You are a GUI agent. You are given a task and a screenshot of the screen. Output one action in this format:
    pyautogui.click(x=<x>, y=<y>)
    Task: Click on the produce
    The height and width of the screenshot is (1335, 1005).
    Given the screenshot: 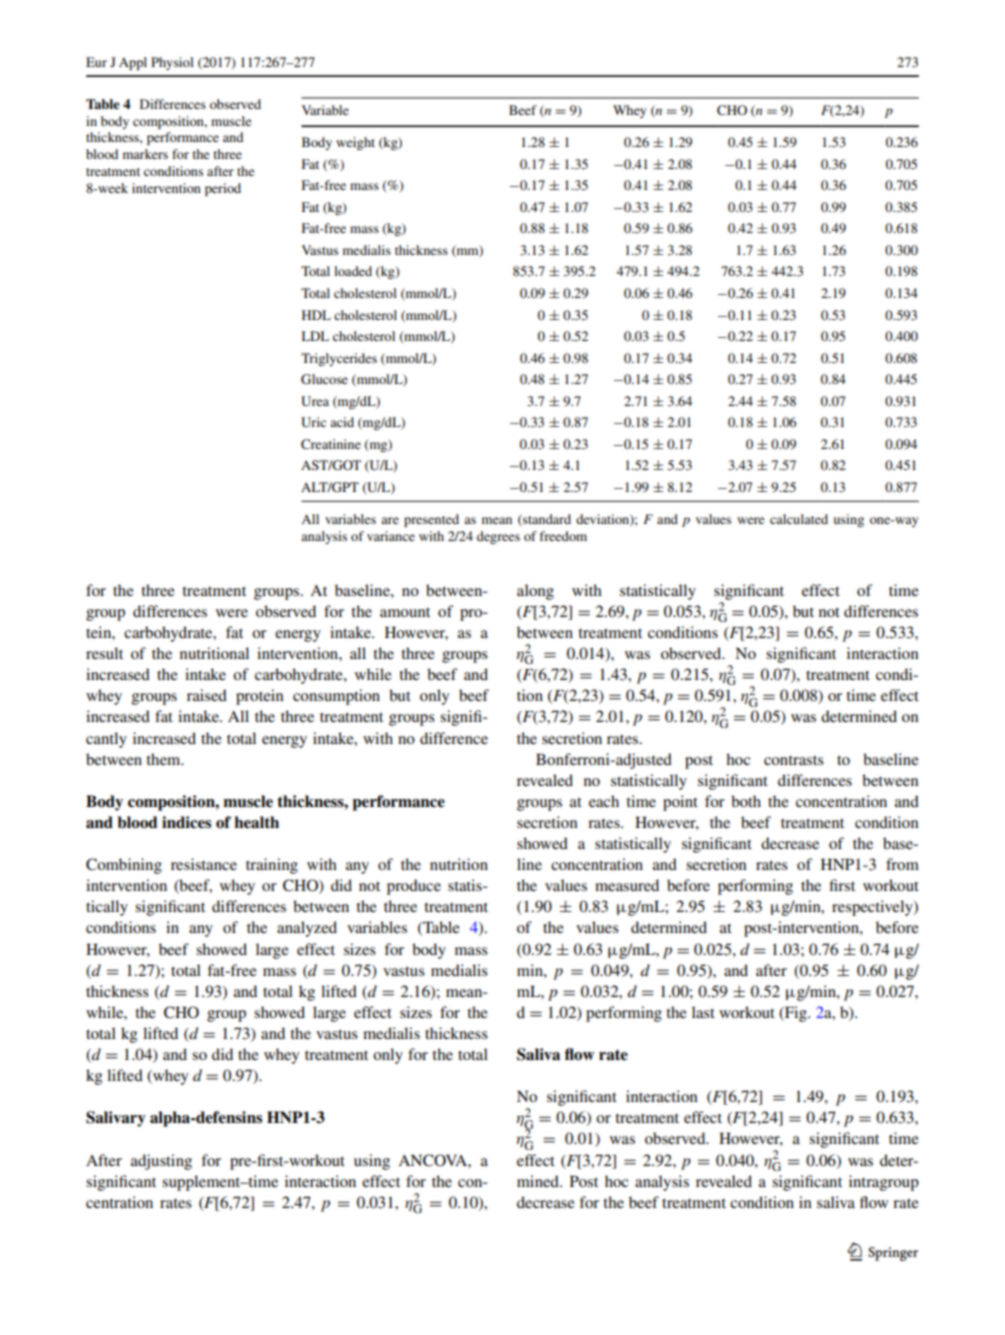 What is the action you would take?
    pyautogui.click(x=414, y=887)
